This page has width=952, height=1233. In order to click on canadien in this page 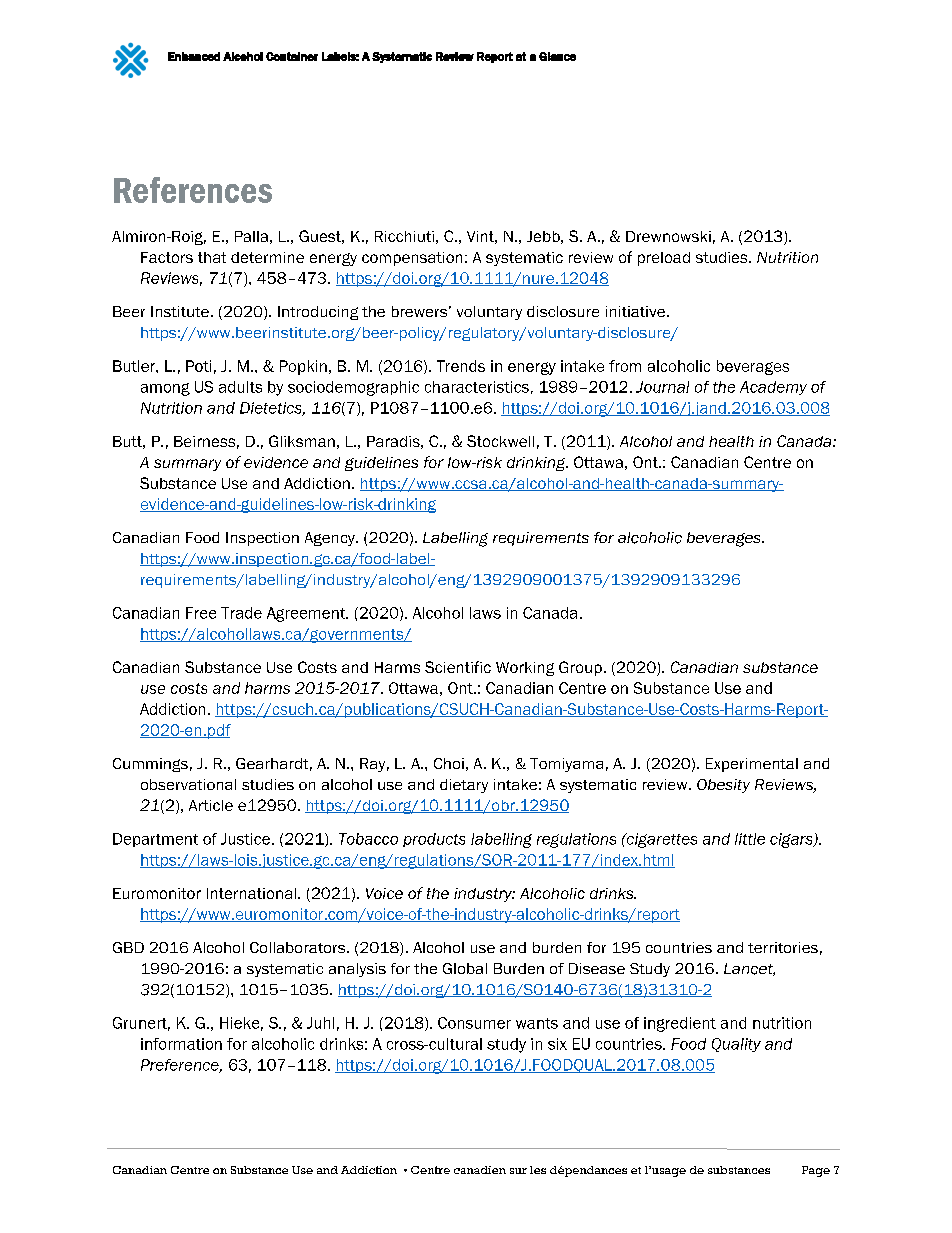, I will do `click(480, 1170)`.
